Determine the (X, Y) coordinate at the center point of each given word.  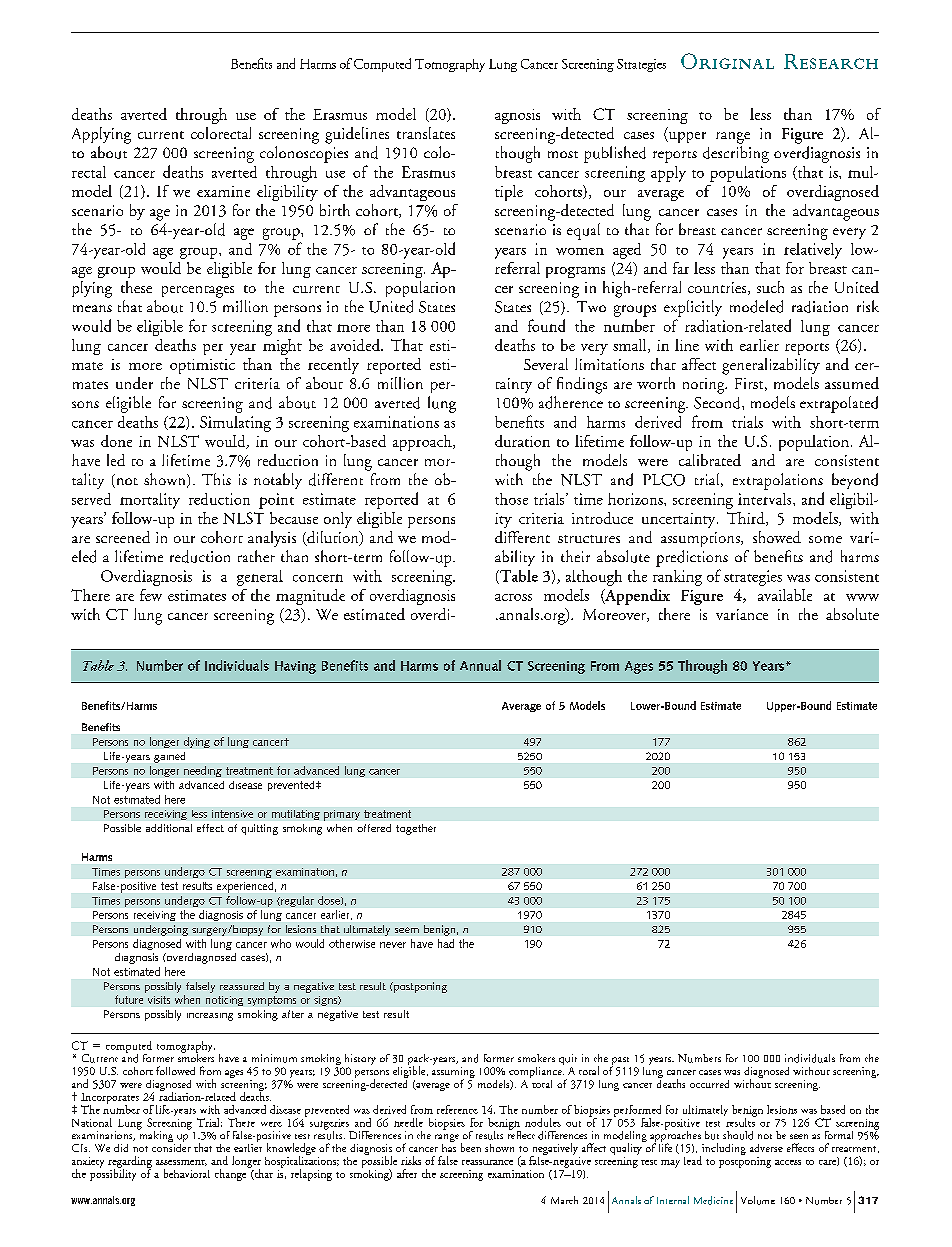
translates (426, 133)
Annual (480, 665)
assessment (181, 1163)
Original (727, 61)
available (785, 595)
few (151, 595)
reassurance (487, 1162)
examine (223, 191)
